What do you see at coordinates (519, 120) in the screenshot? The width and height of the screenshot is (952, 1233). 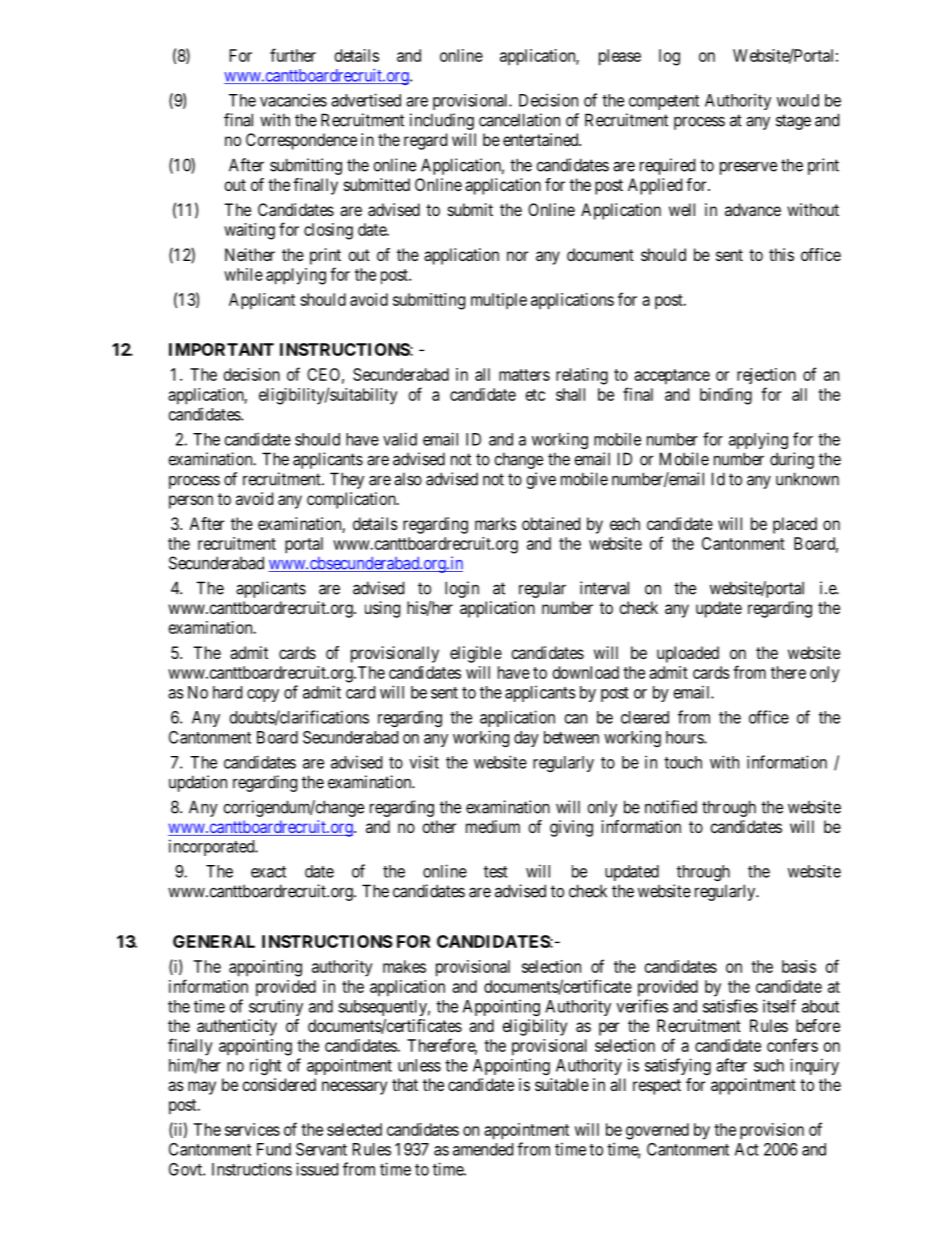 I see `cancellation` at bounding box center [519, 120].
